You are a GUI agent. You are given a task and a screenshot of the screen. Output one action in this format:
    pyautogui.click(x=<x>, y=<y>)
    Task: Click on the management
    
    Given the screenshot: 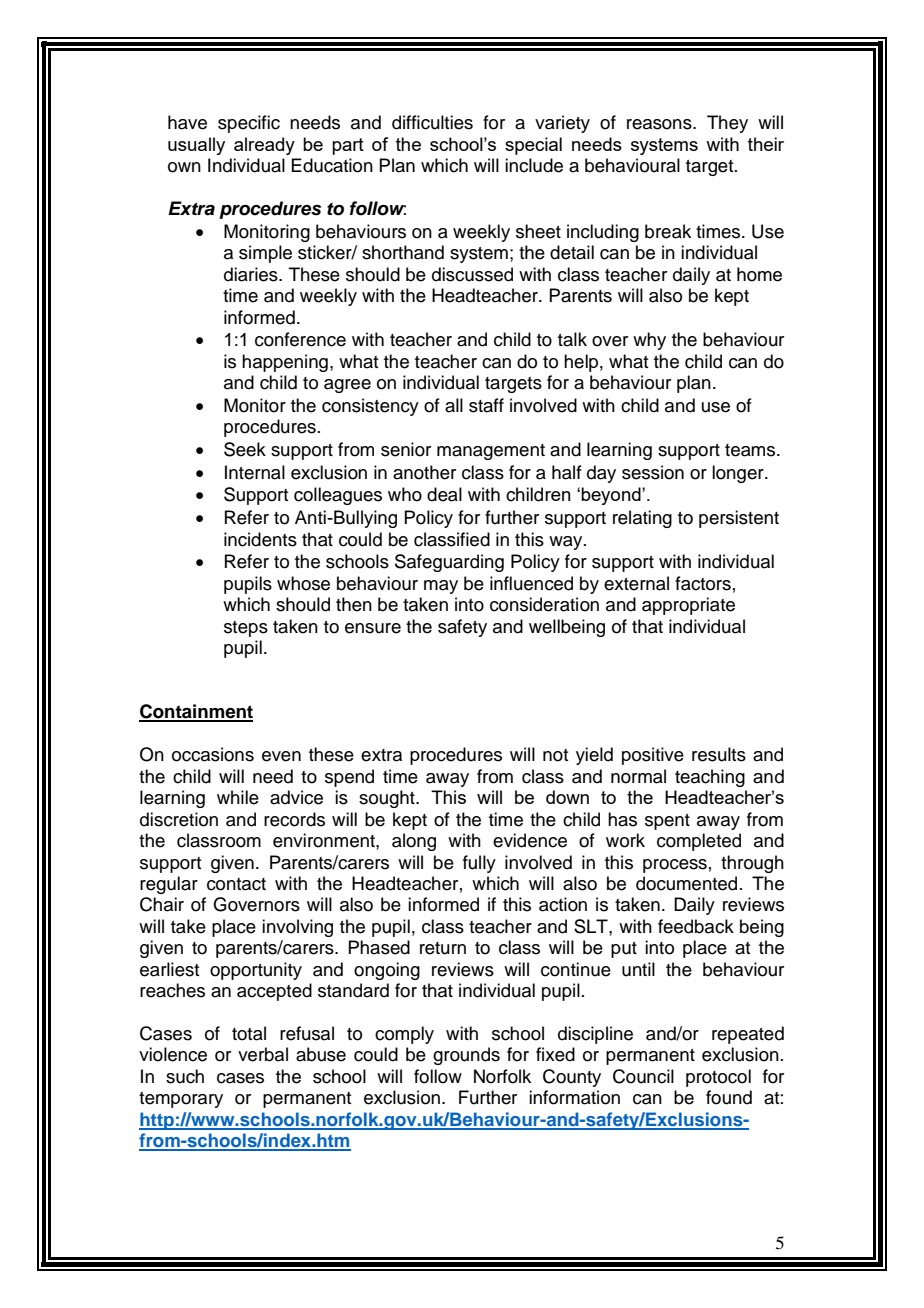 What is the action you would take?
    pyautogui.click(x=491, y=452)
